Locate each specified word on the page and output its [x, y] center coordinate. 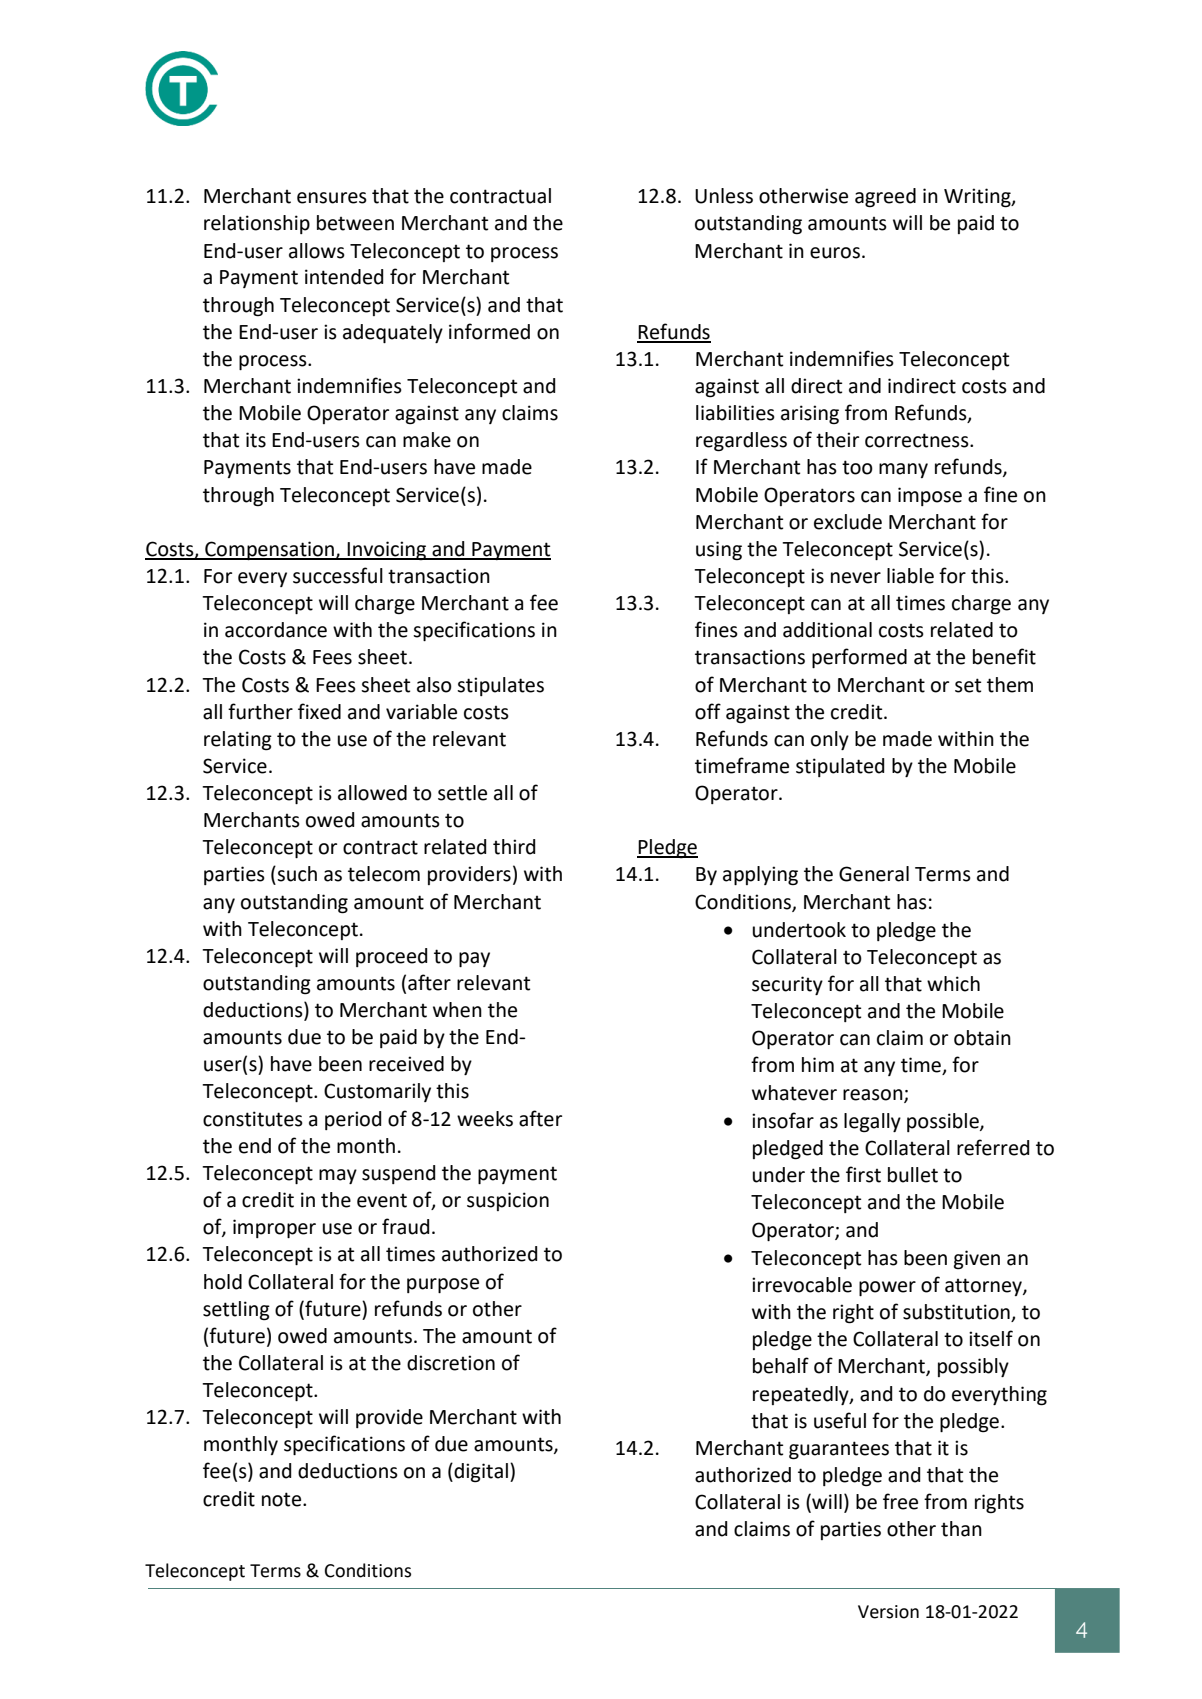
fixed [319, 711]
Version [888, 1612]
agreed [885, 198]
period [353, 1120]
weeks [485, 1119]
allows [317, 251]
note [283, 1499]
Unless [724, 196]
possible [944, 1122]
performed [859, 658]
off [708, 711]
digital [480, 1473]
